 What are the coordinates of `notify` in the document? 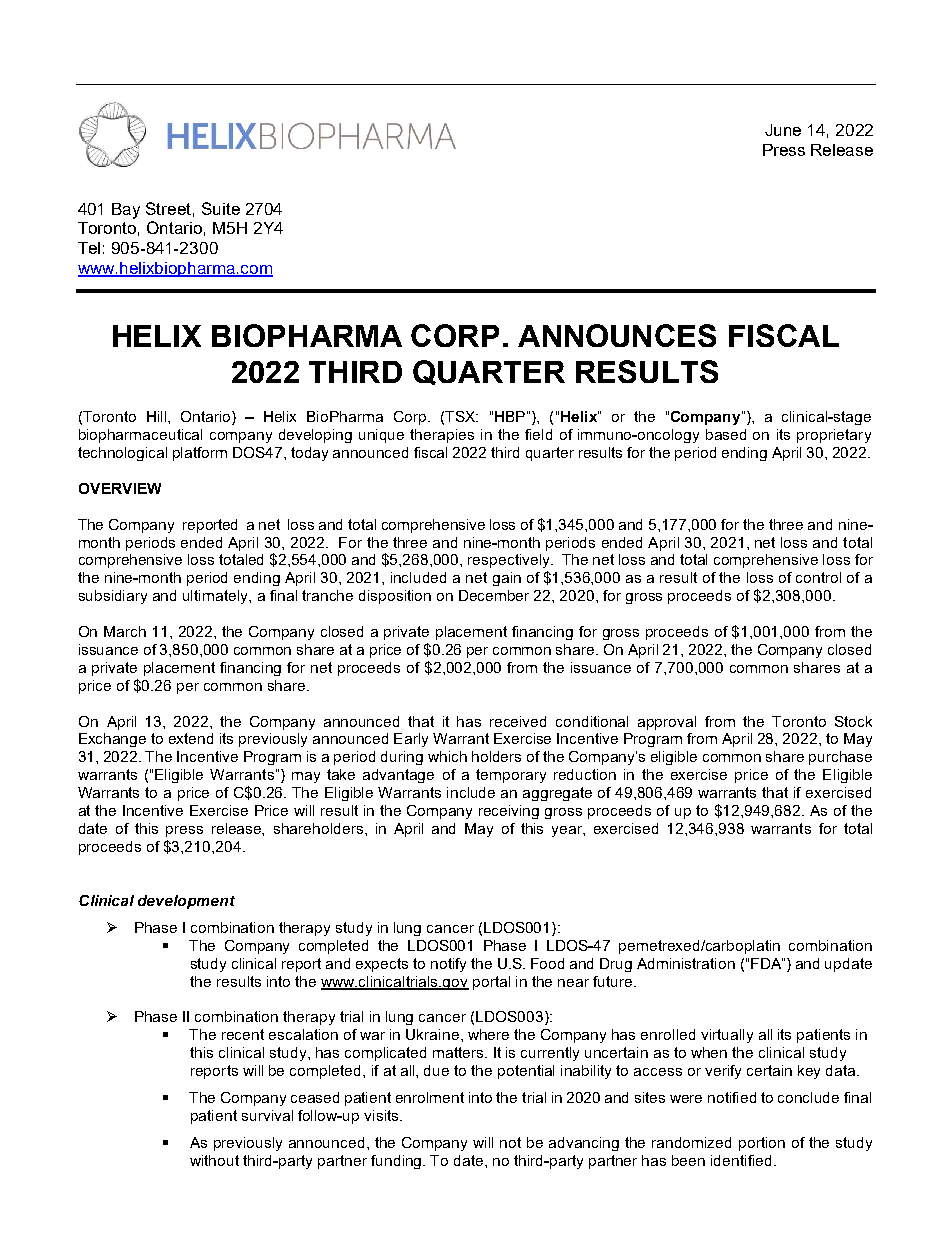 It's located at (448, 965).
